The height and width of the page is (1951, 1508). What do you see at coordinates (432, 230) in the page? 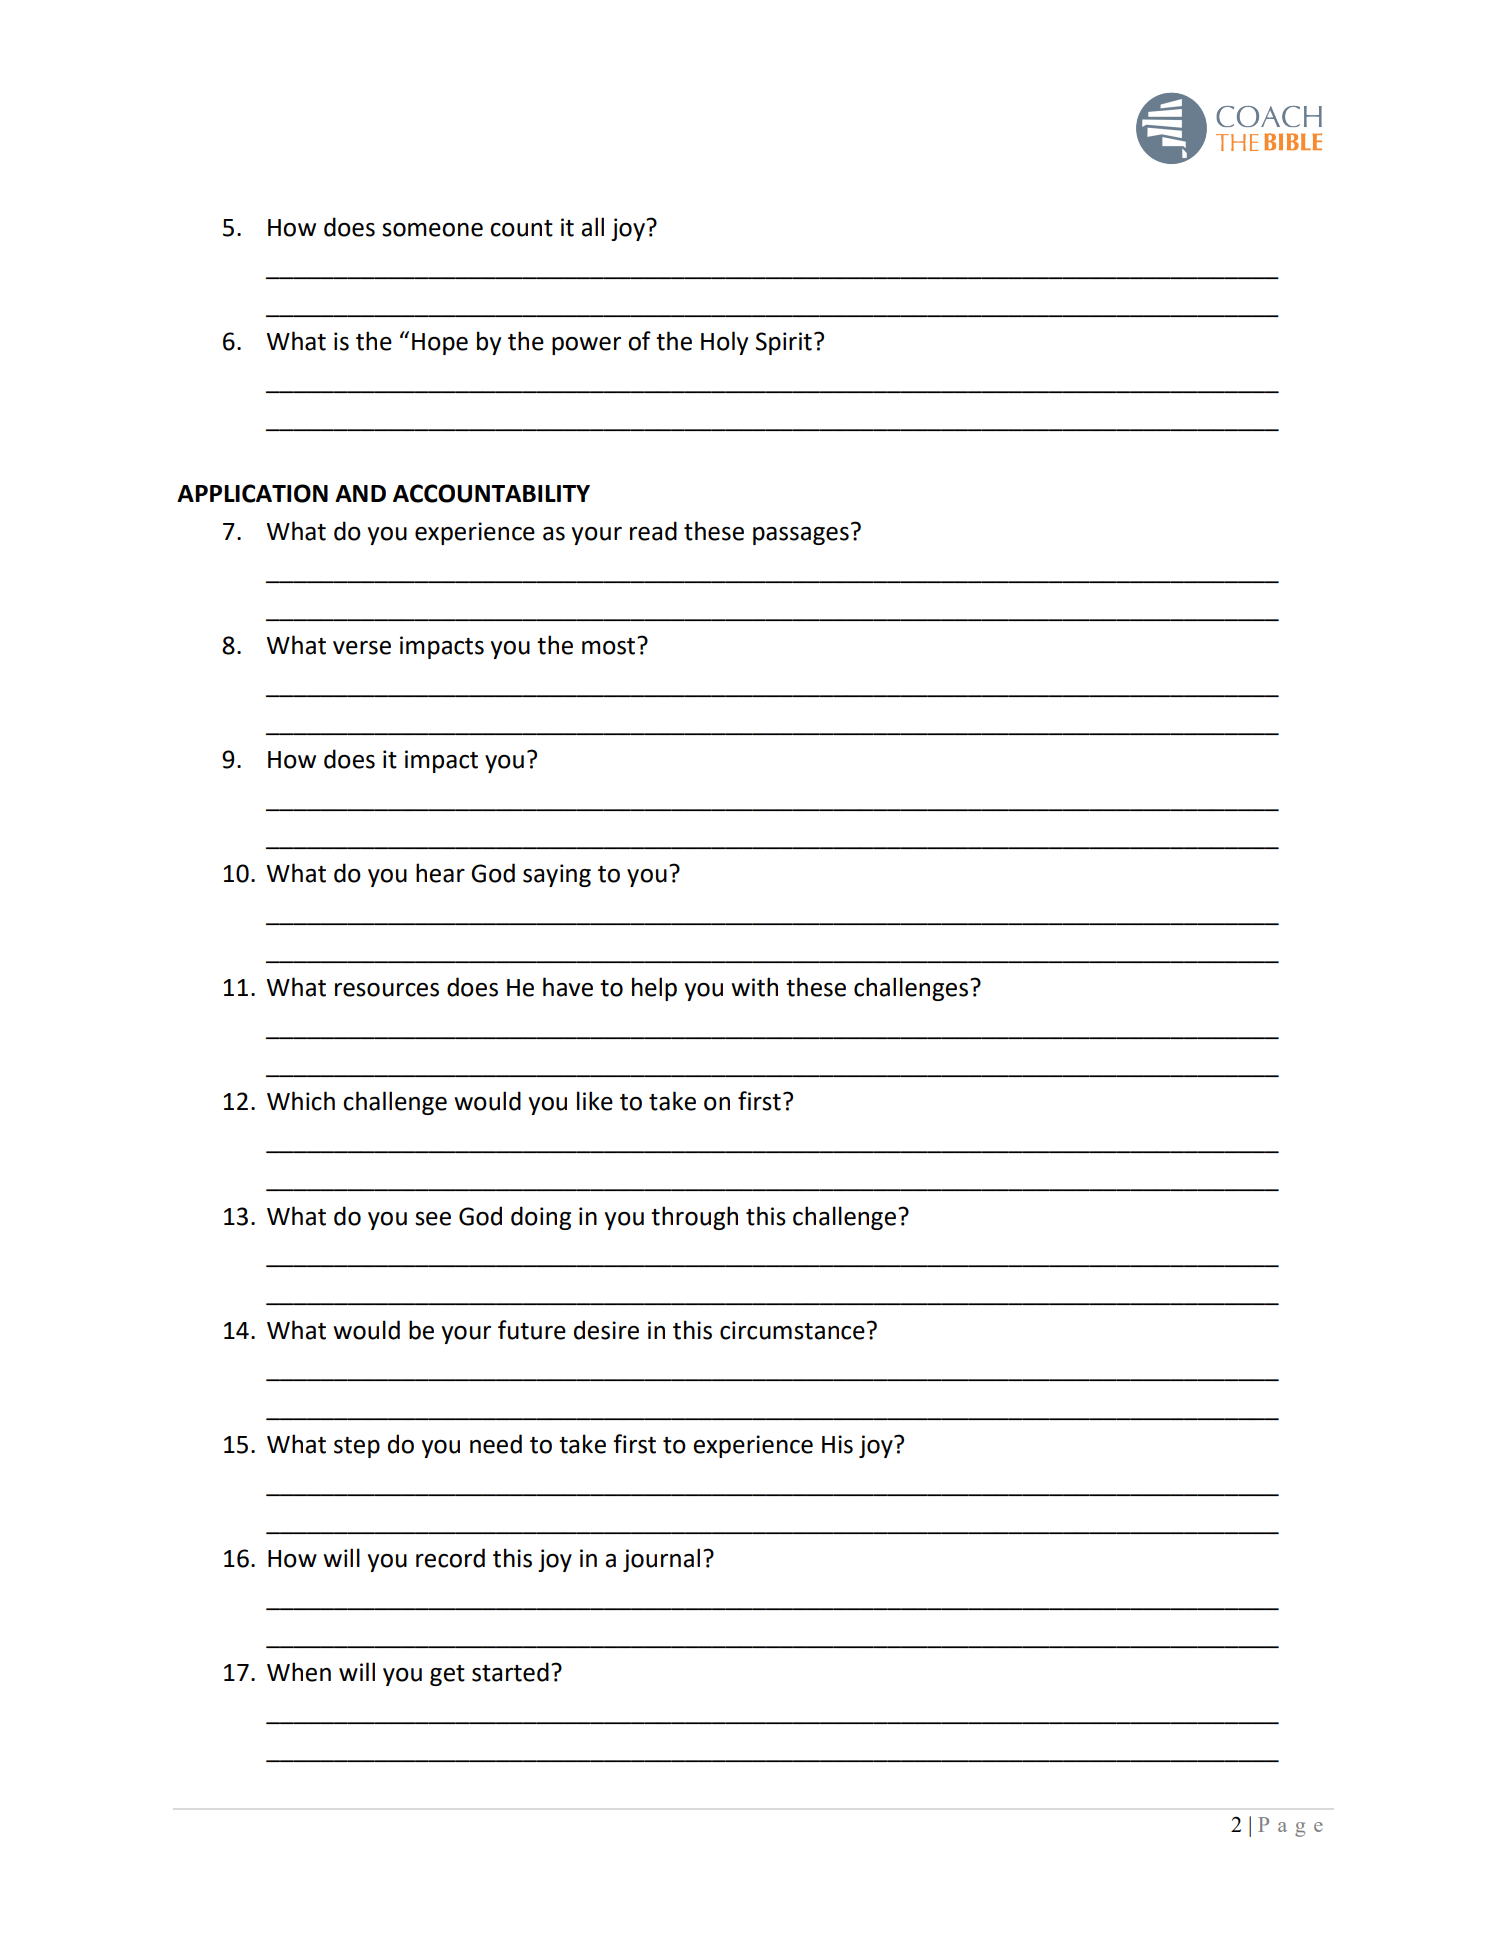
I see `someone` at bounding box center [432, 230].
